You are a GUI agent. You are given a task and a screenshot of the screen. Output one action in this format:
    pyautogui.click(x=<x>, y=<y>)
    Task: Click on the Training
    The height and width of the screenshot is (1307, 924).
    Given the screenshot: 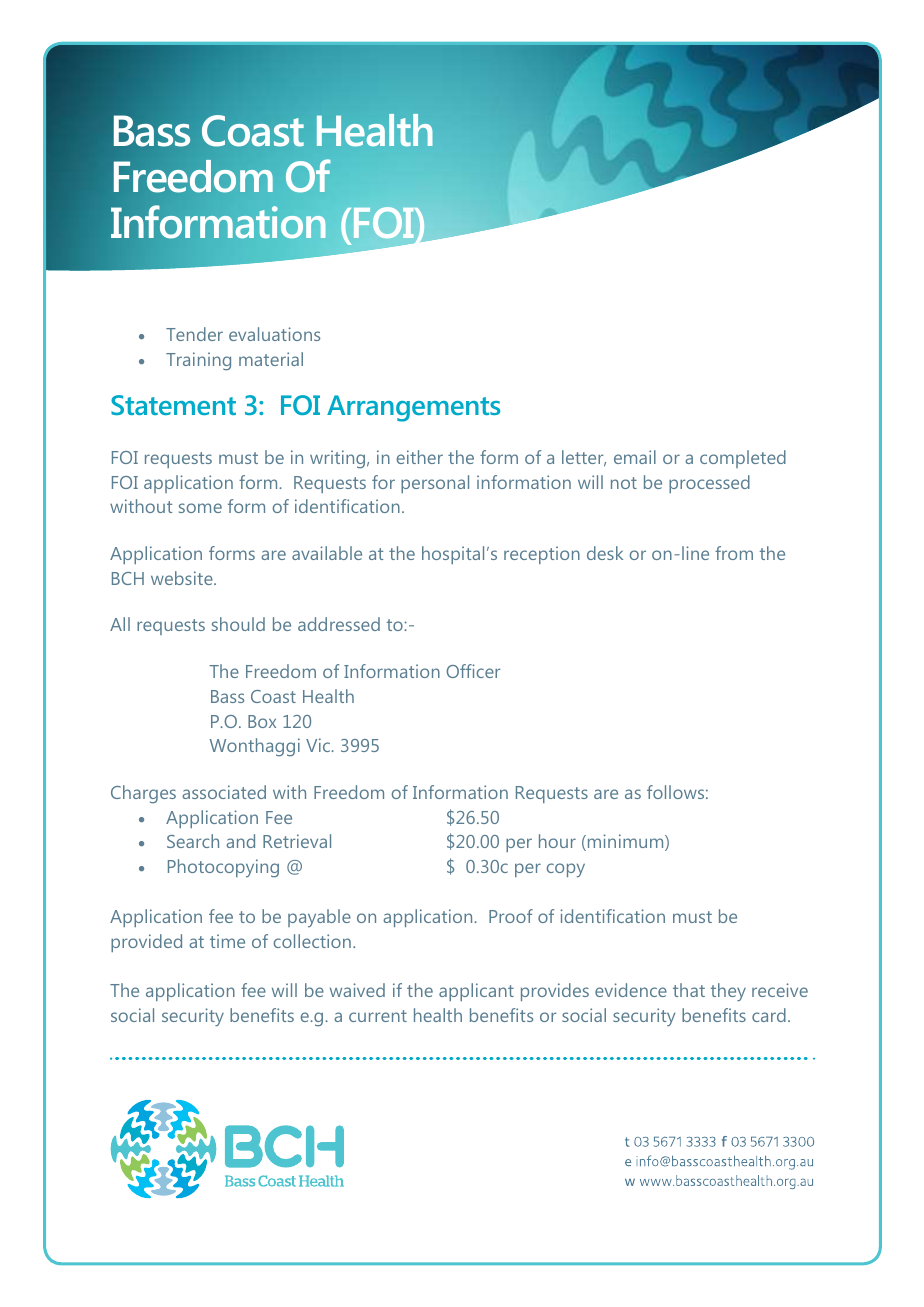 What is the action you would take?
    pyautogui.click(x=198, y=361)
